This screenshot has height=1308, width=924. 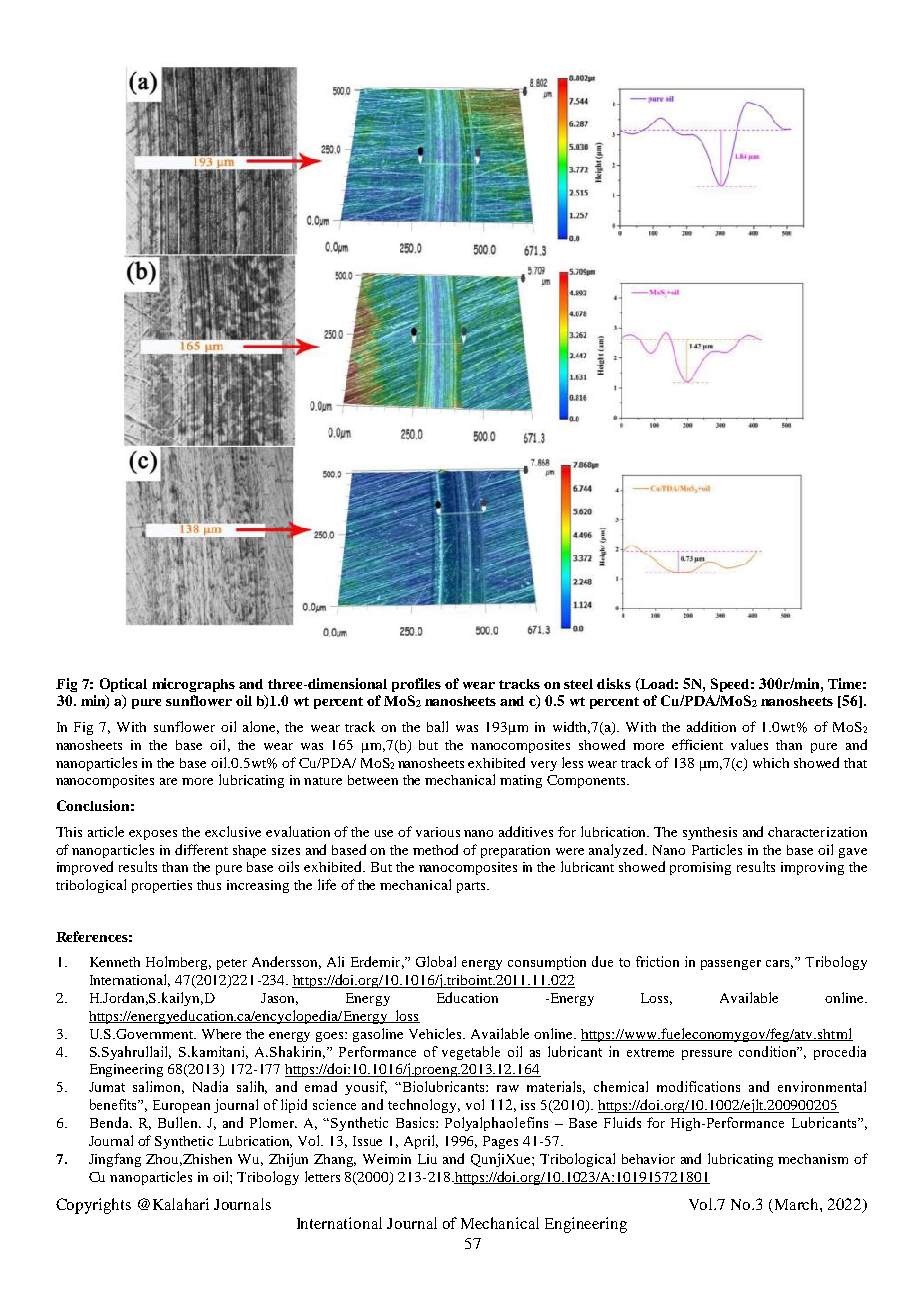 I want to click on improving, so click(x=812, y=868).
